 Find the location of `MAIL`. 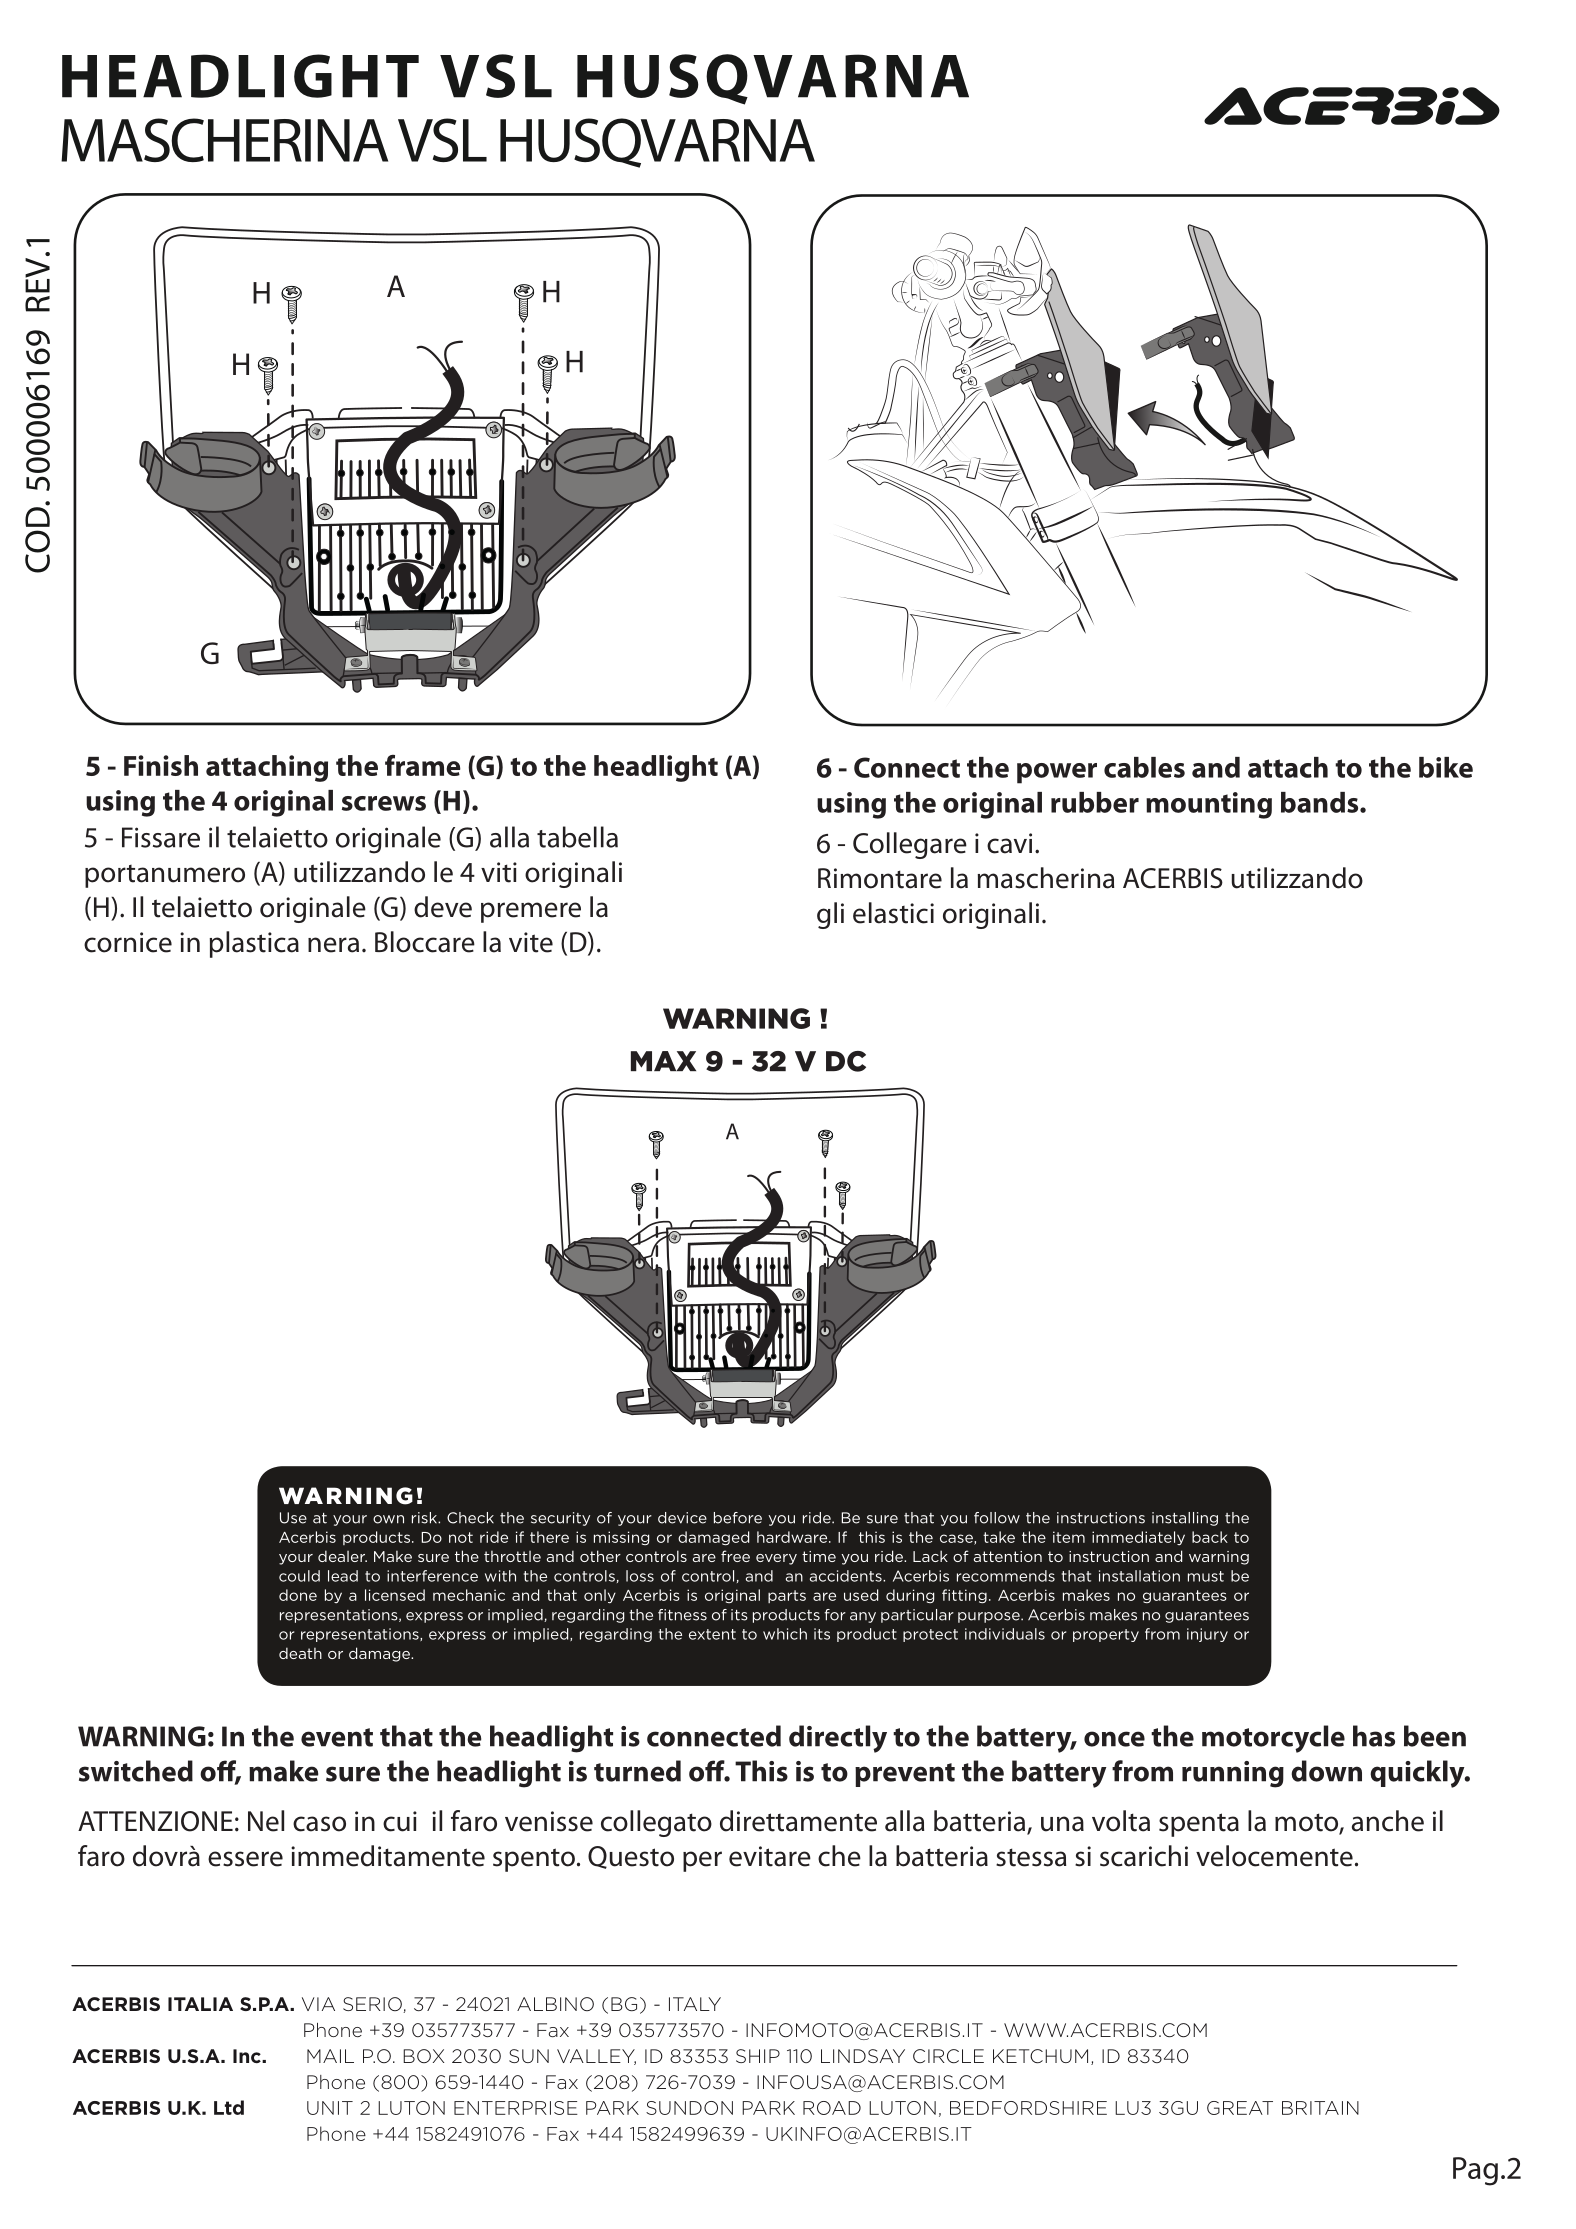

MAIL is located at coordinates (330, 2056).
